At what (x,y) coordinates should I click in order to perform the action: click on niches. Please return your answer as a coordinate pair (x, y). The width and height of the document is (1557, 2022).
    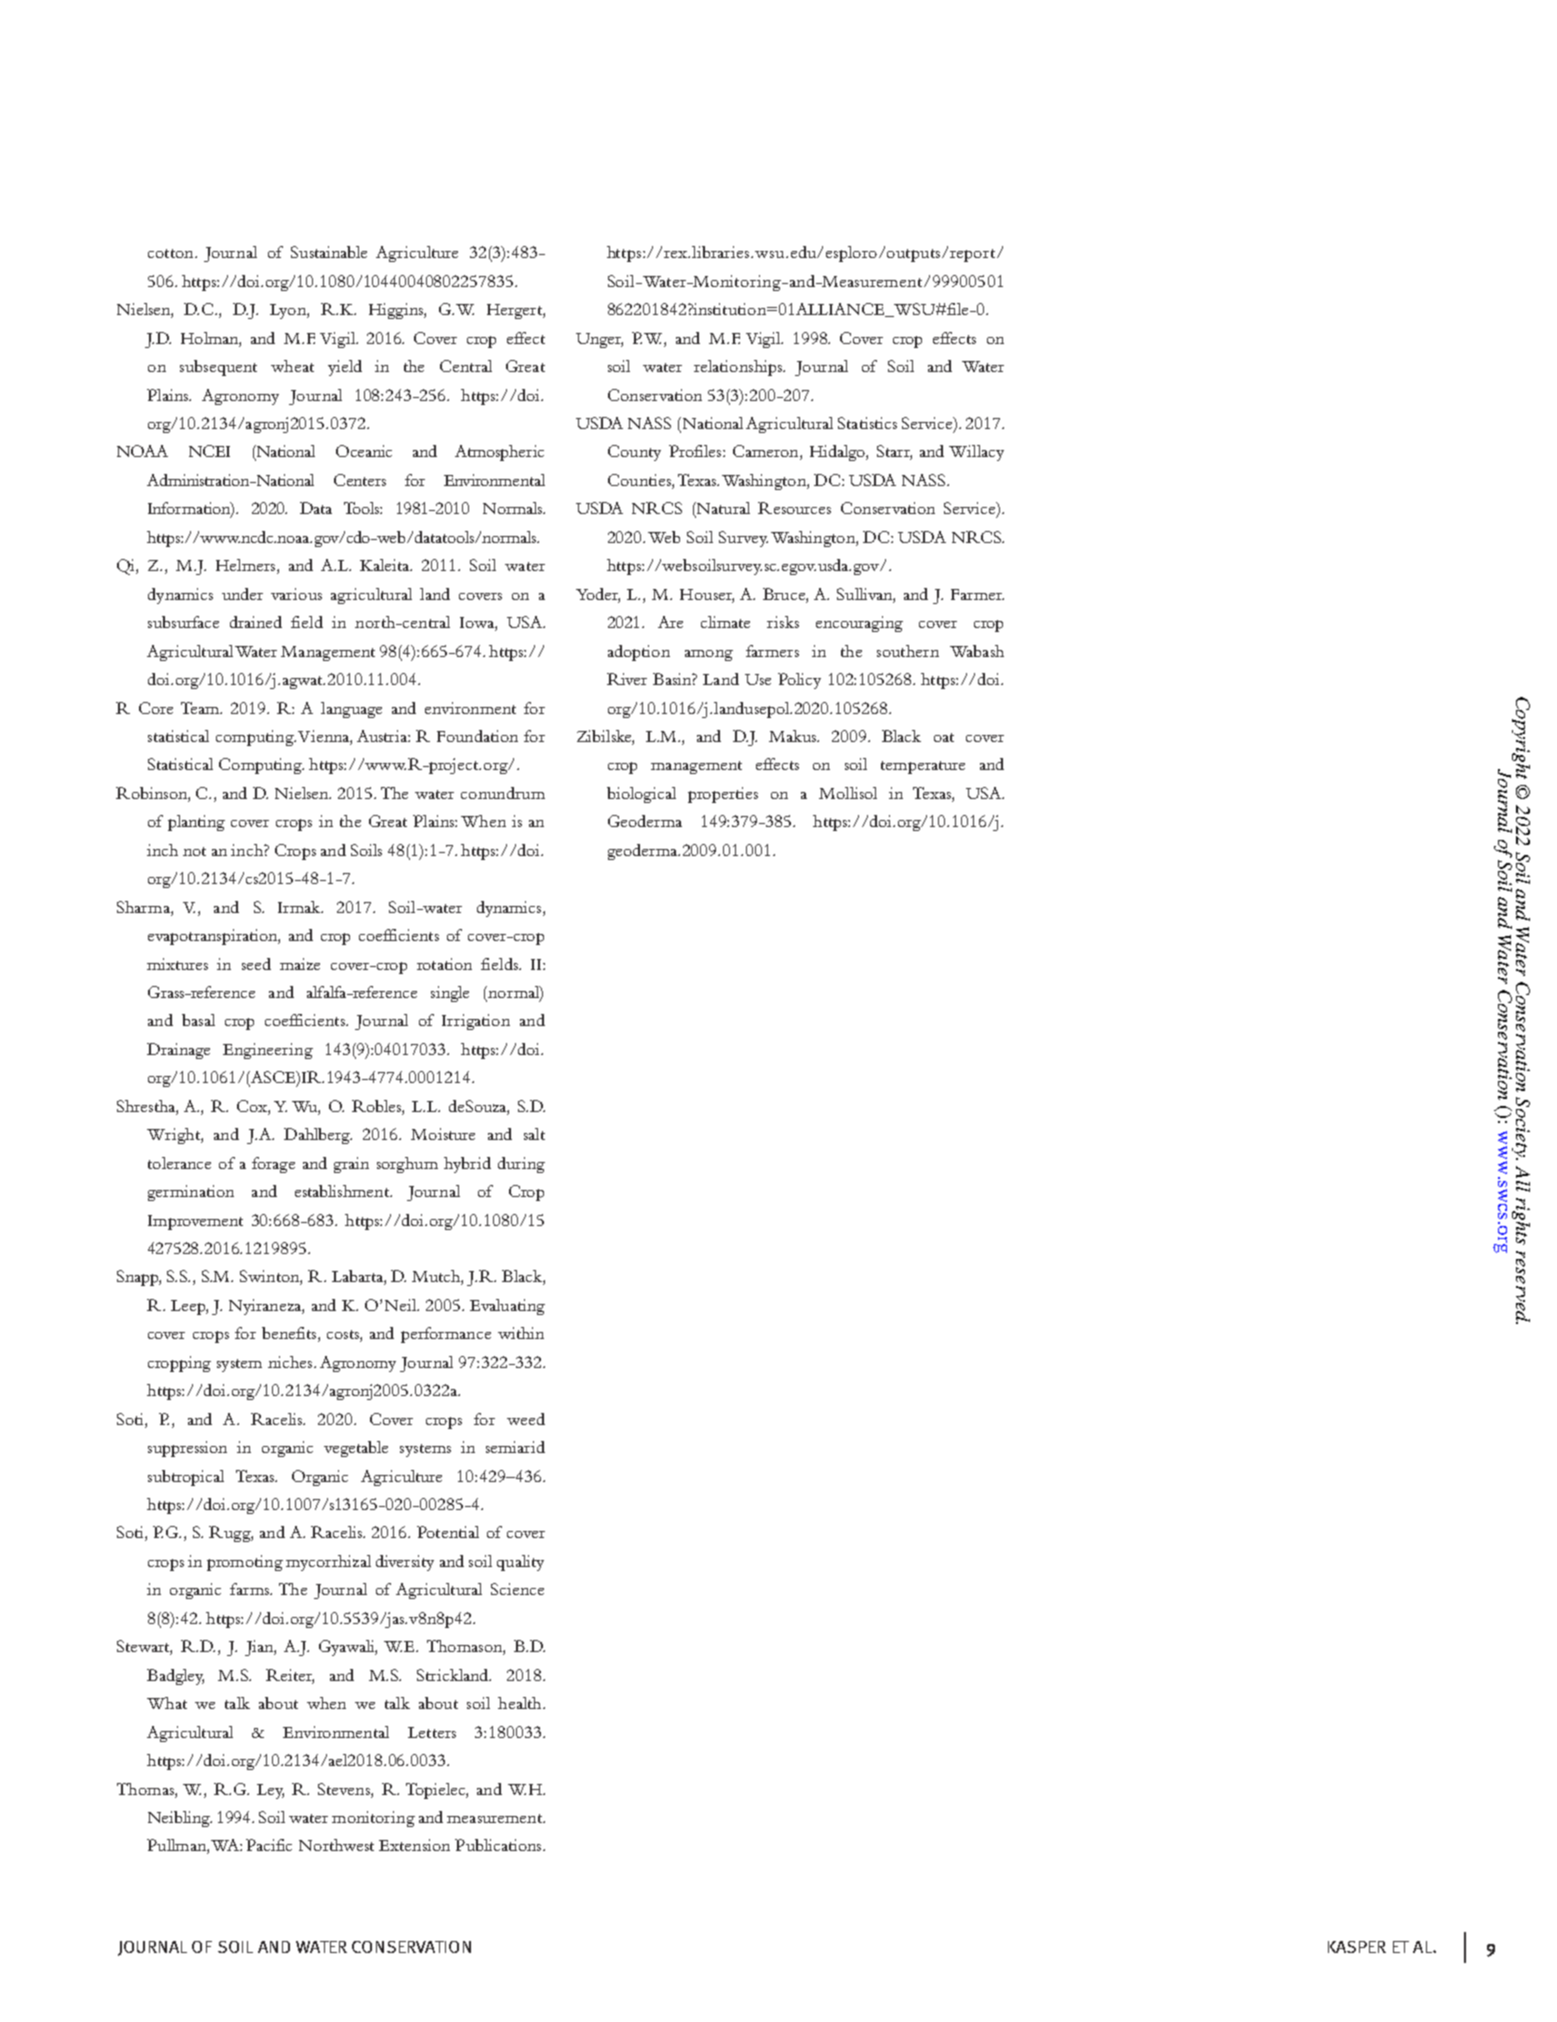
    Looking at the image, I should click on (291, 1362).
